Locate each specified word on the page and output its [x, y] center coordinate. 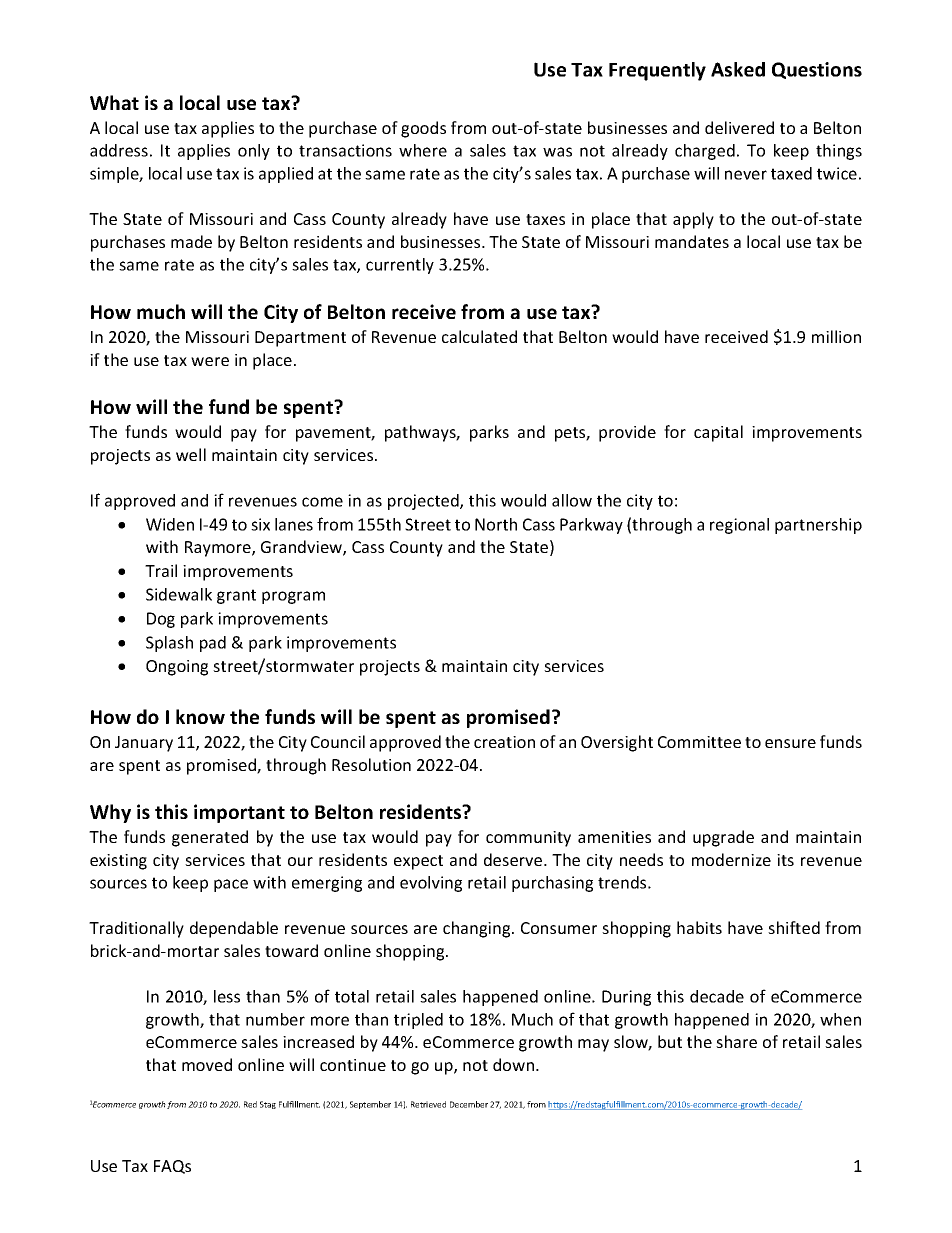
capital [718, 433]
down [513, 1064]
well [191, 454]
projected [424, 502]
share [736, 1041]
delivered [739, 127]
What [114, 102]
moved [207, 1064]
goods [423, 129]
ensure [790, 743]
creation [504, 742]
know [200, 716]
